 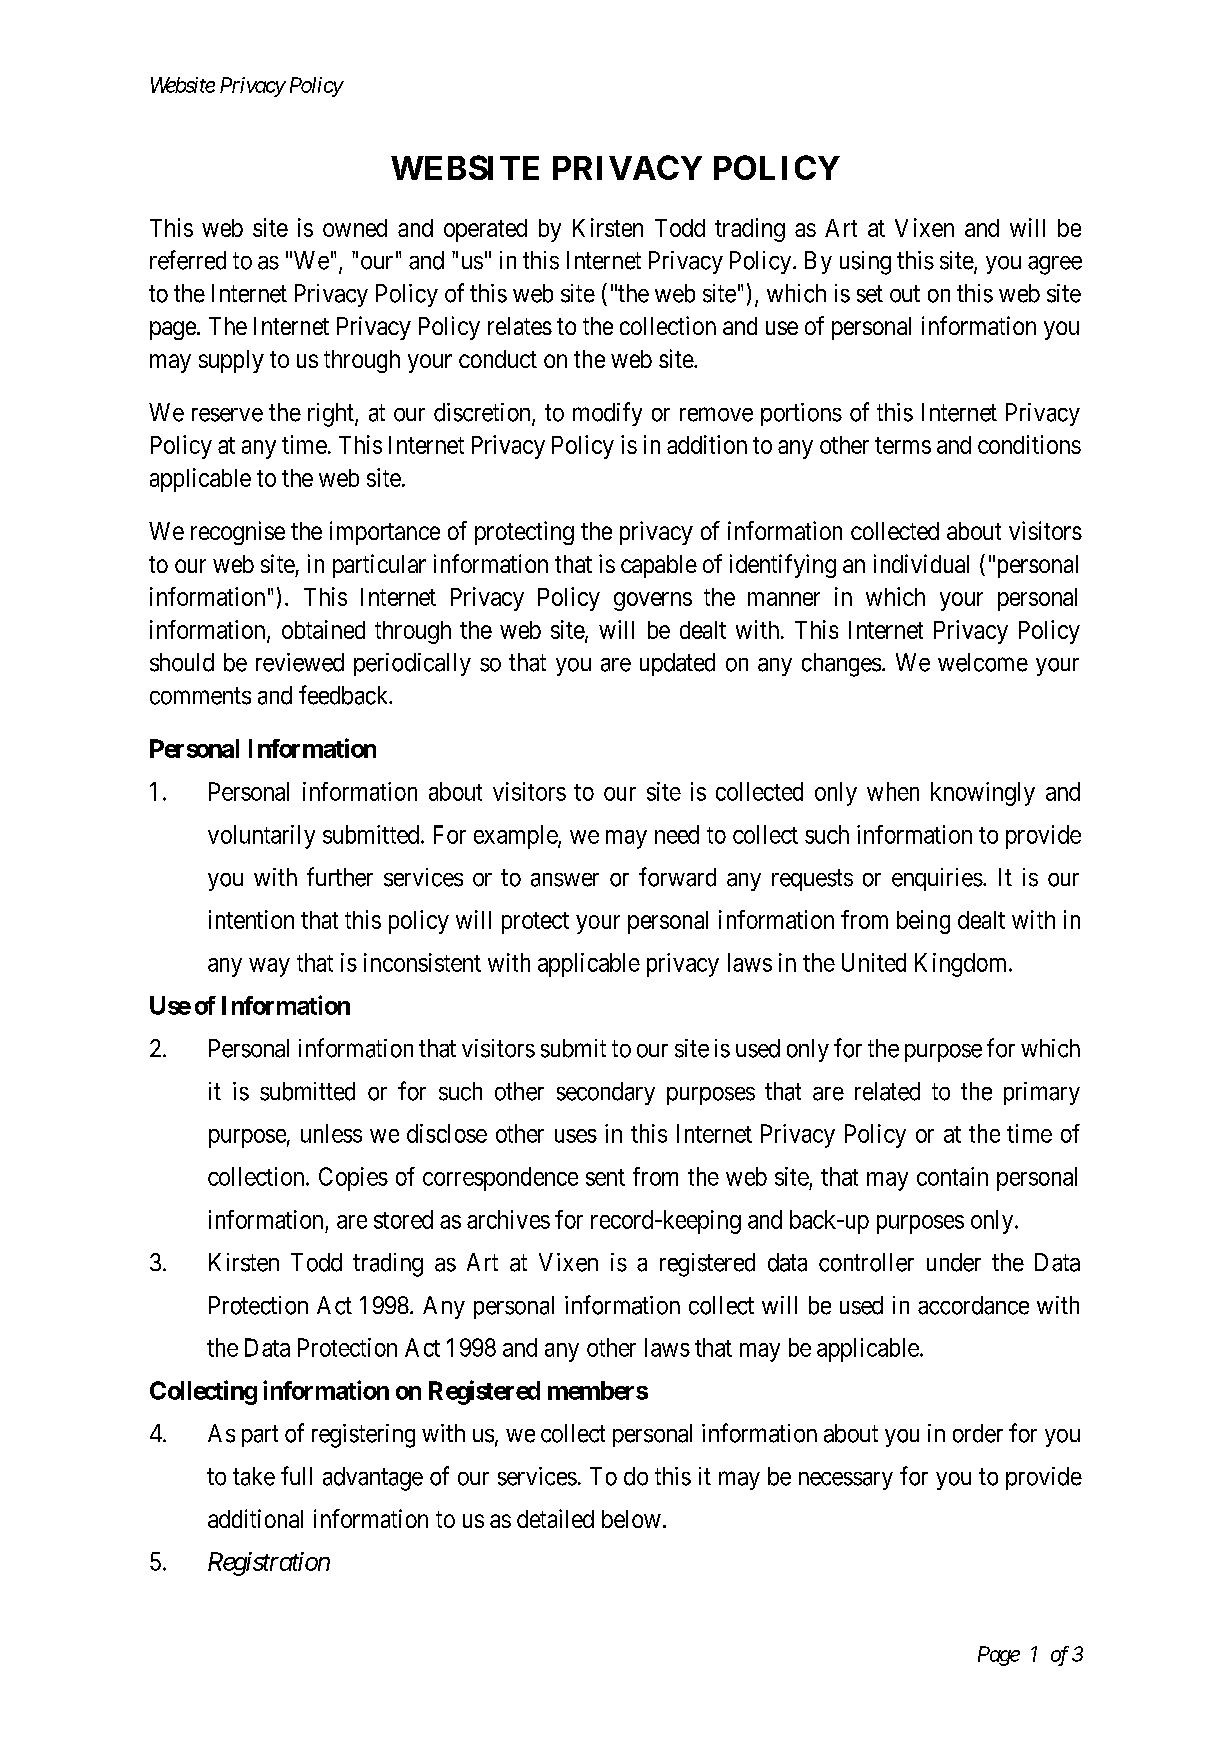 I want to click on owned, so click(x=355, y=228).
